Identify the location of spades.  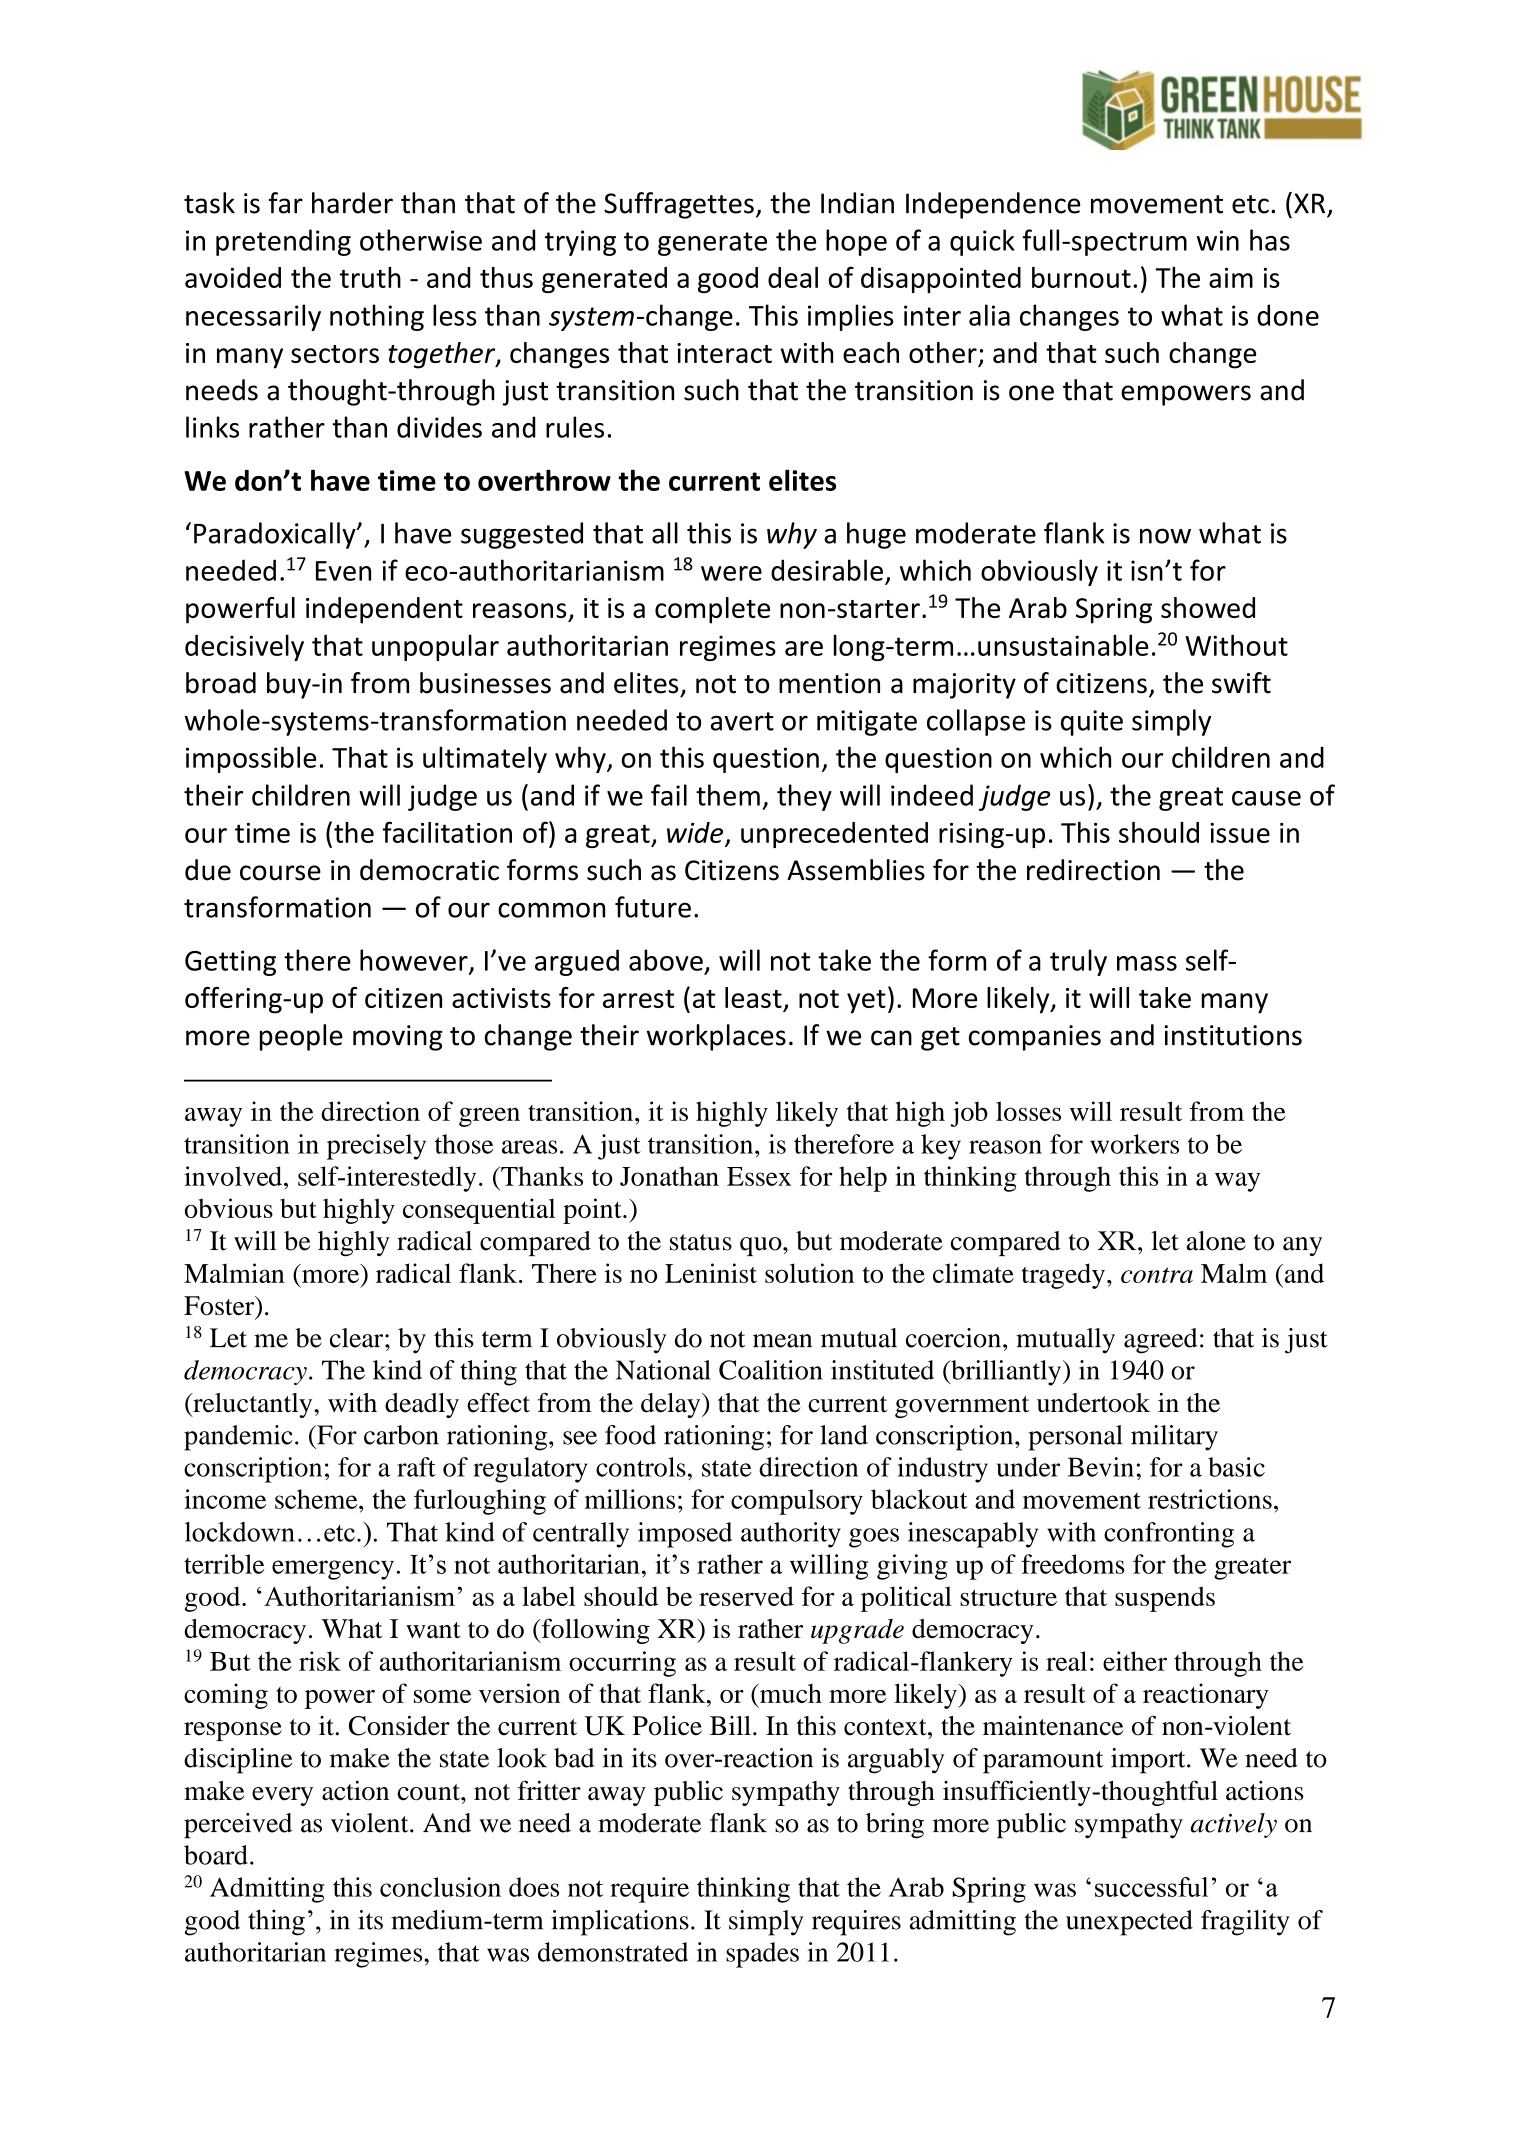
(762, 1955).
